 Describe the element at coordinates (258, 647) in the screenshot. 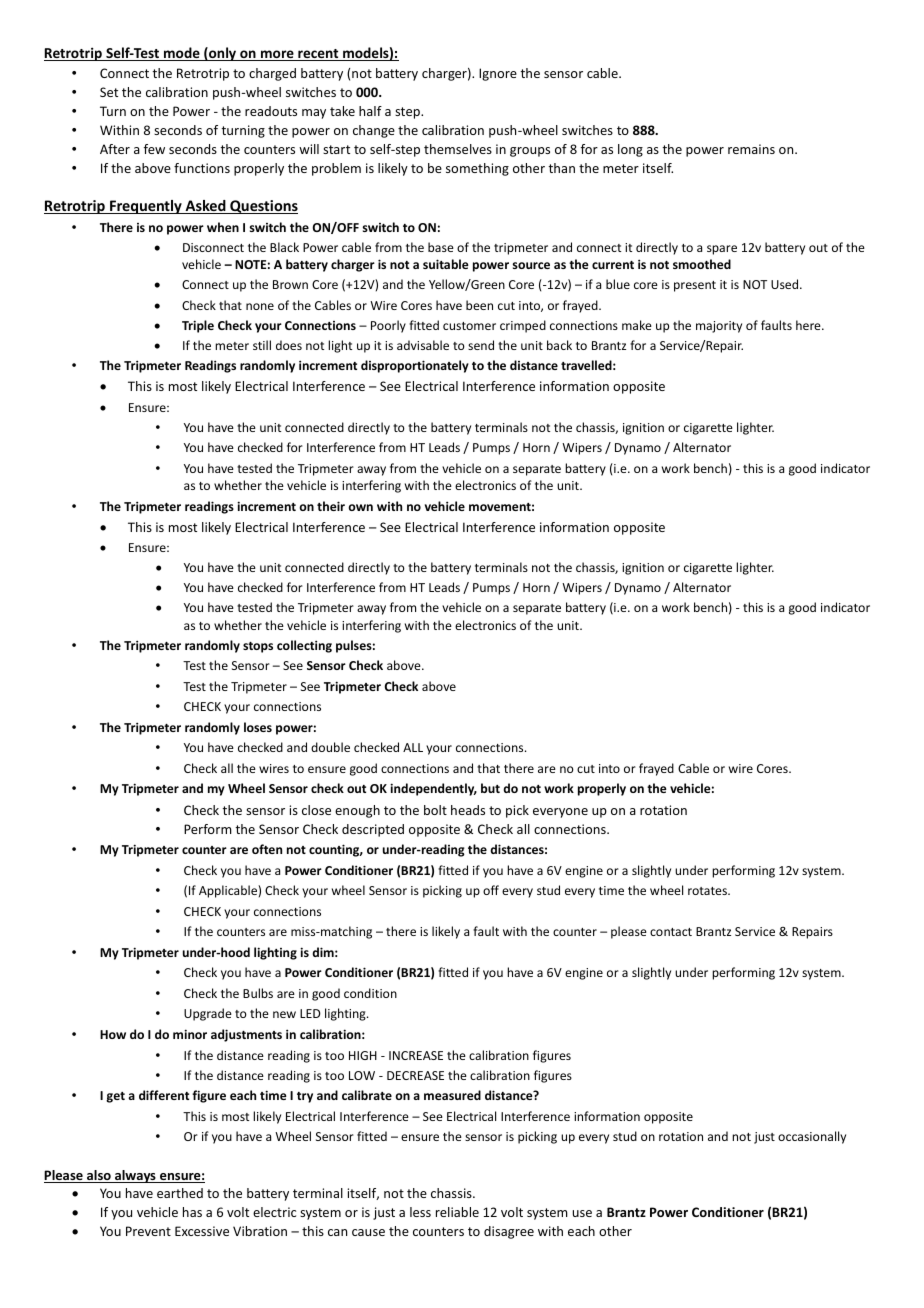

I see `stops` at that location.
